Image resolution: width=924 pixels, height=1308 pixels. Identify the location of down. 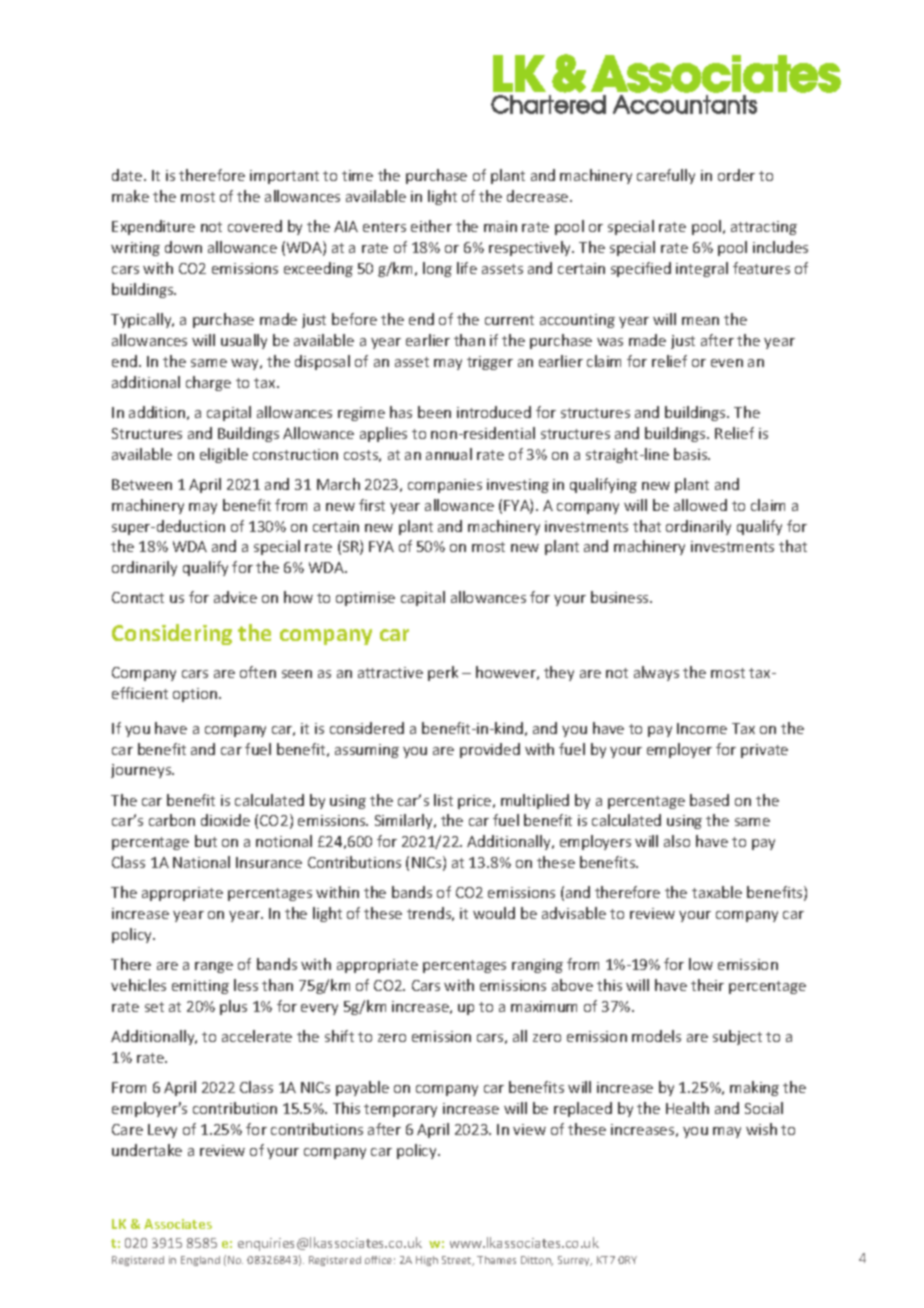
(183, 247).
